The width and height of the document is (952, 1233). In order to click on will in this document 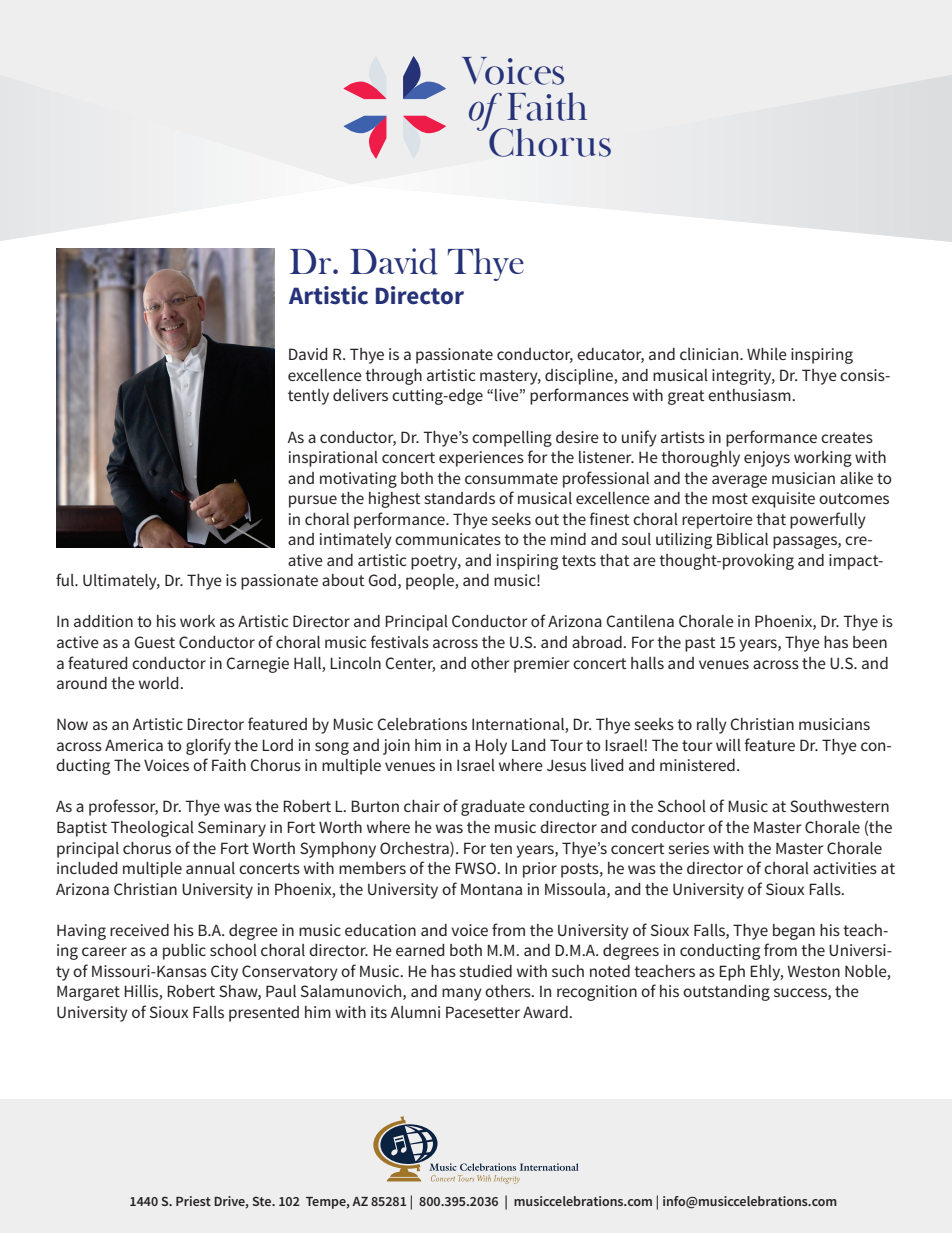, I will do `click(728, 745)`.
